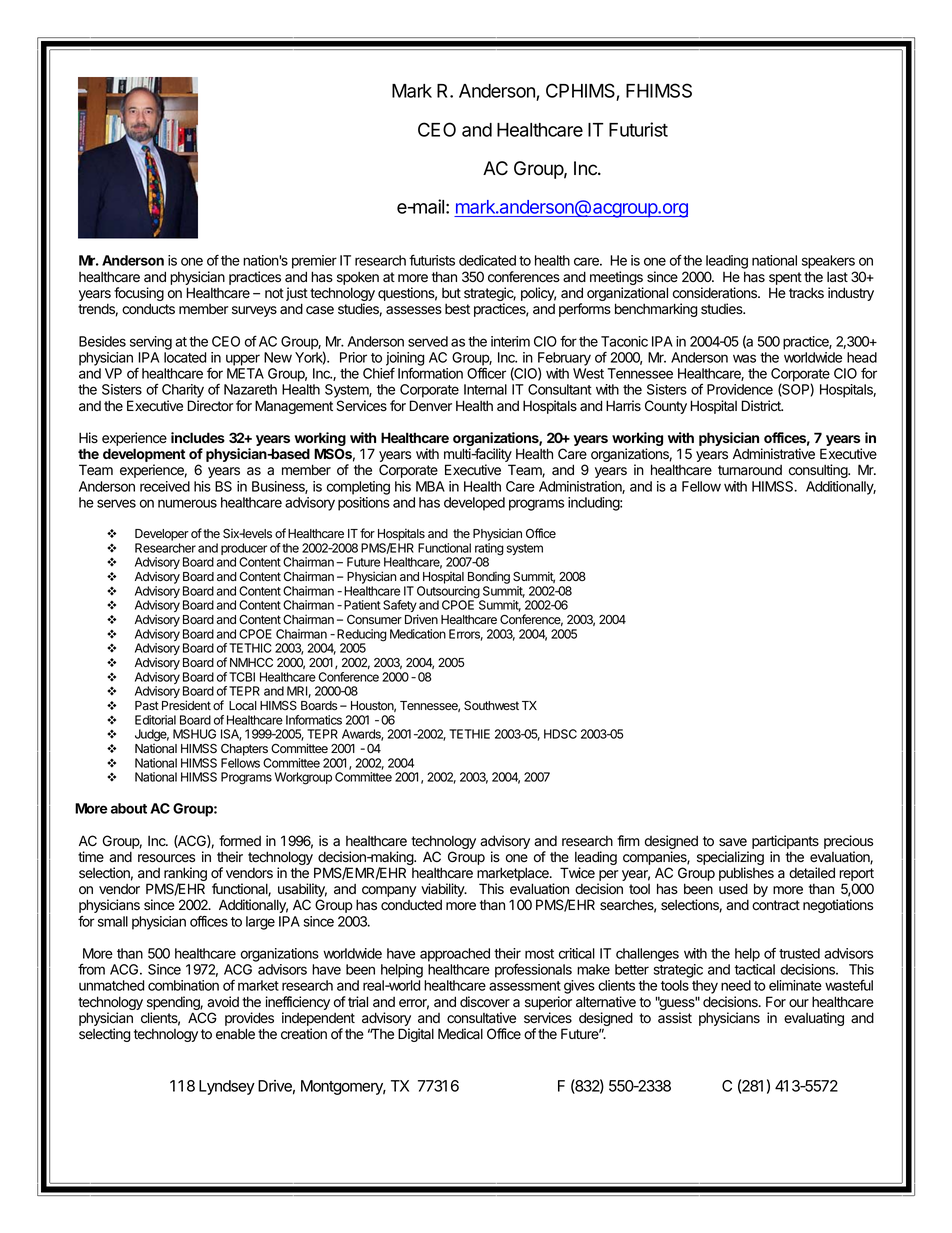  I want to click on resources, so click(166, 858).
